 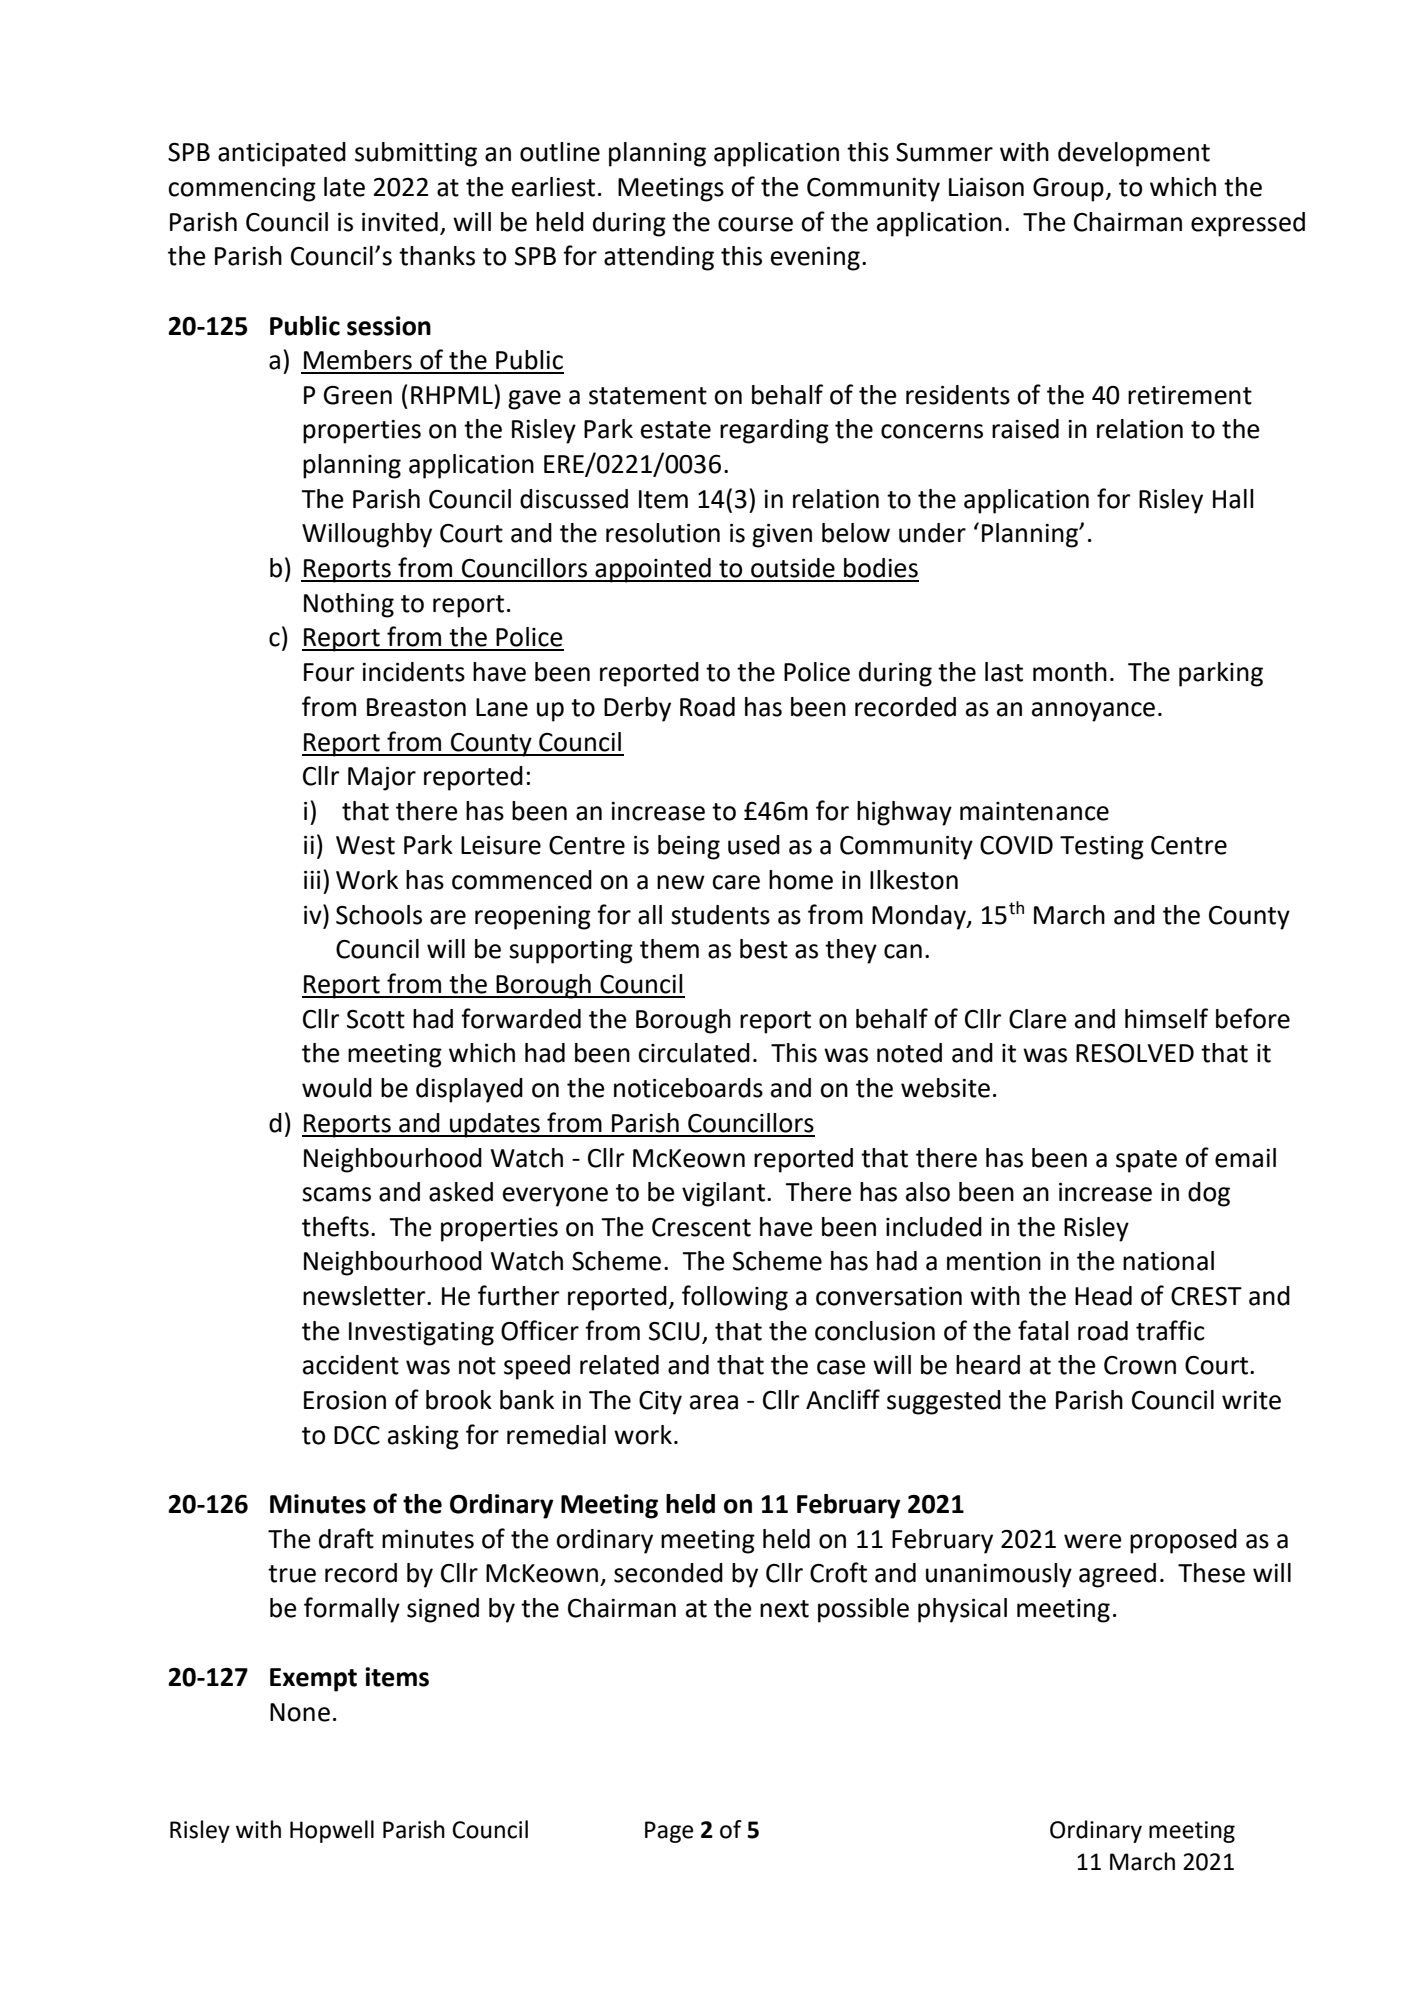 What do you see at coordinates (755, 224) in the document?
I see `course` at bounding box center [755, 224].
